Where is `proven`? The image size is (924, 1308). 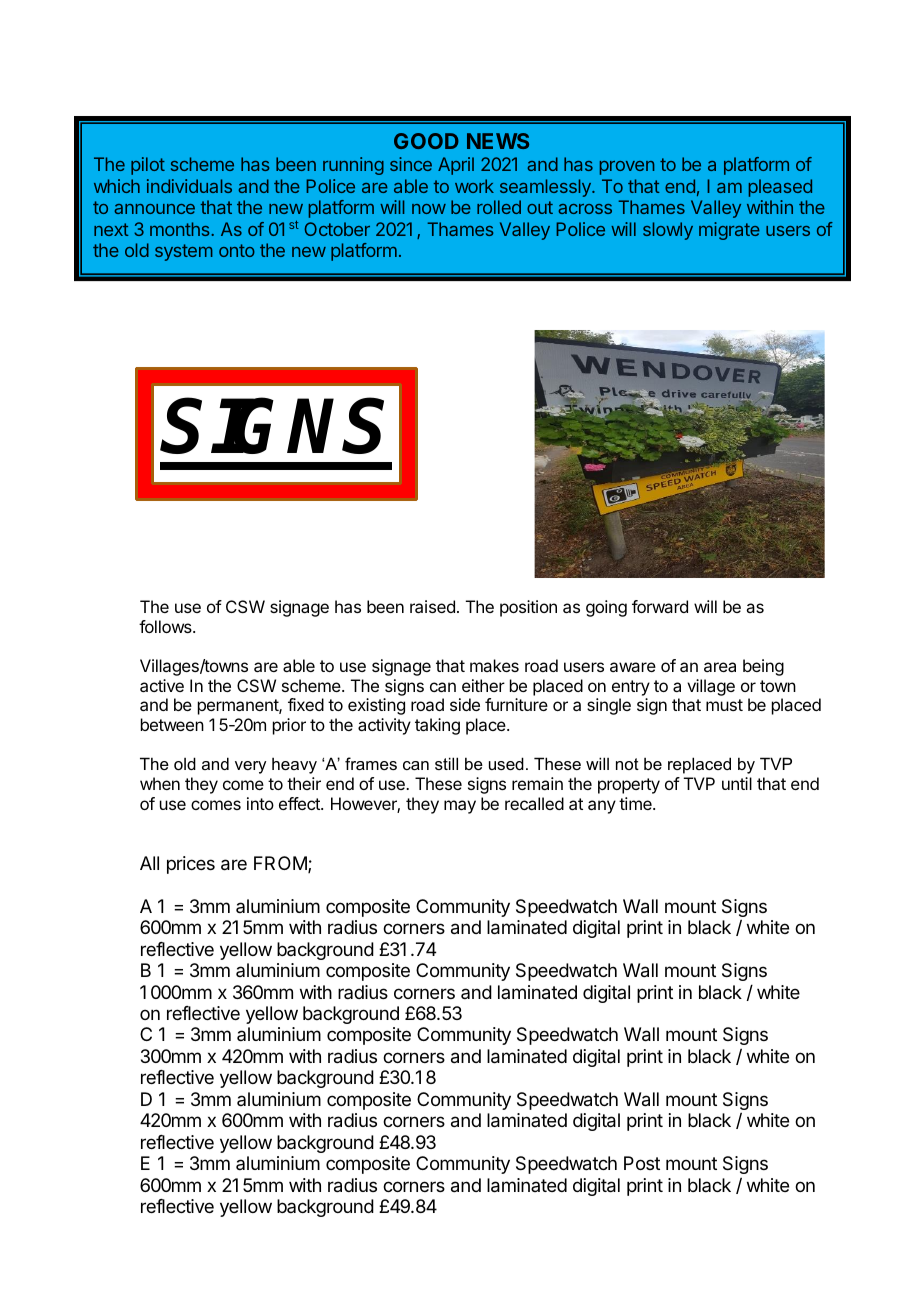 proven is located at coordinates (627, 168).
